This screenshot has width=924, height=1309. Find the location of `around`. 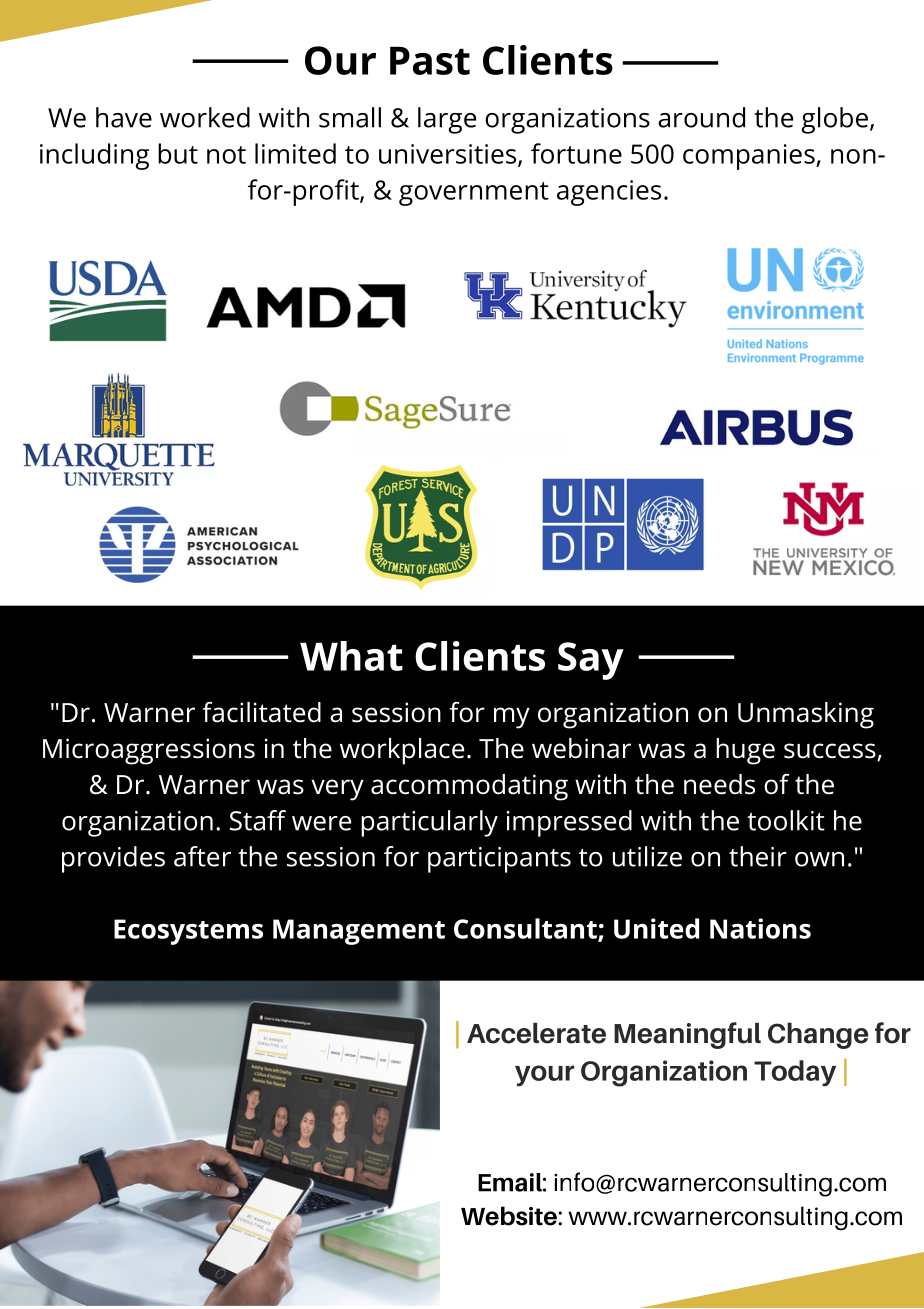

around is located at coordinates (701, 117).
